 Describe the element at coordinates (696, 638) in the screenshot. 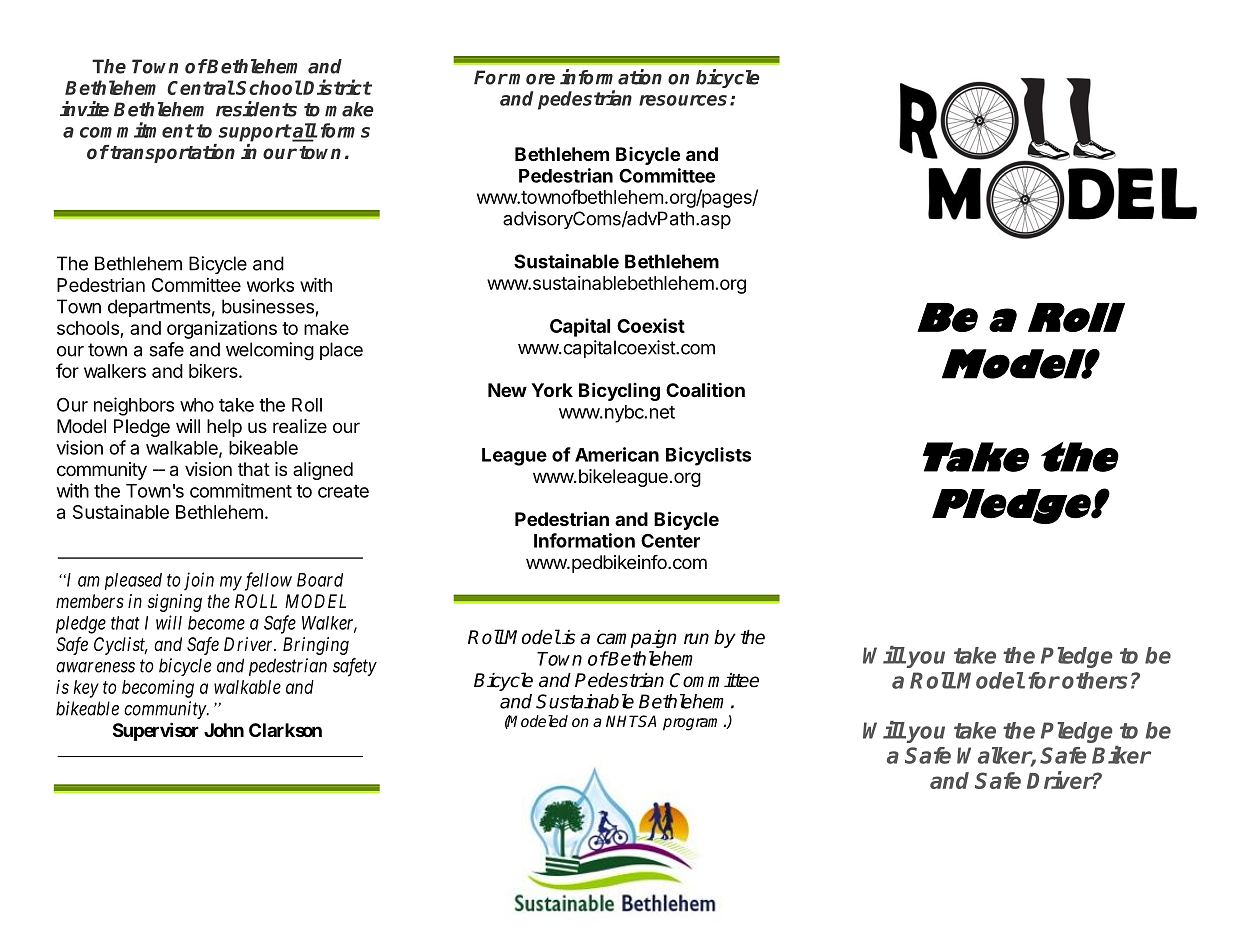

I see `run` at that location.
